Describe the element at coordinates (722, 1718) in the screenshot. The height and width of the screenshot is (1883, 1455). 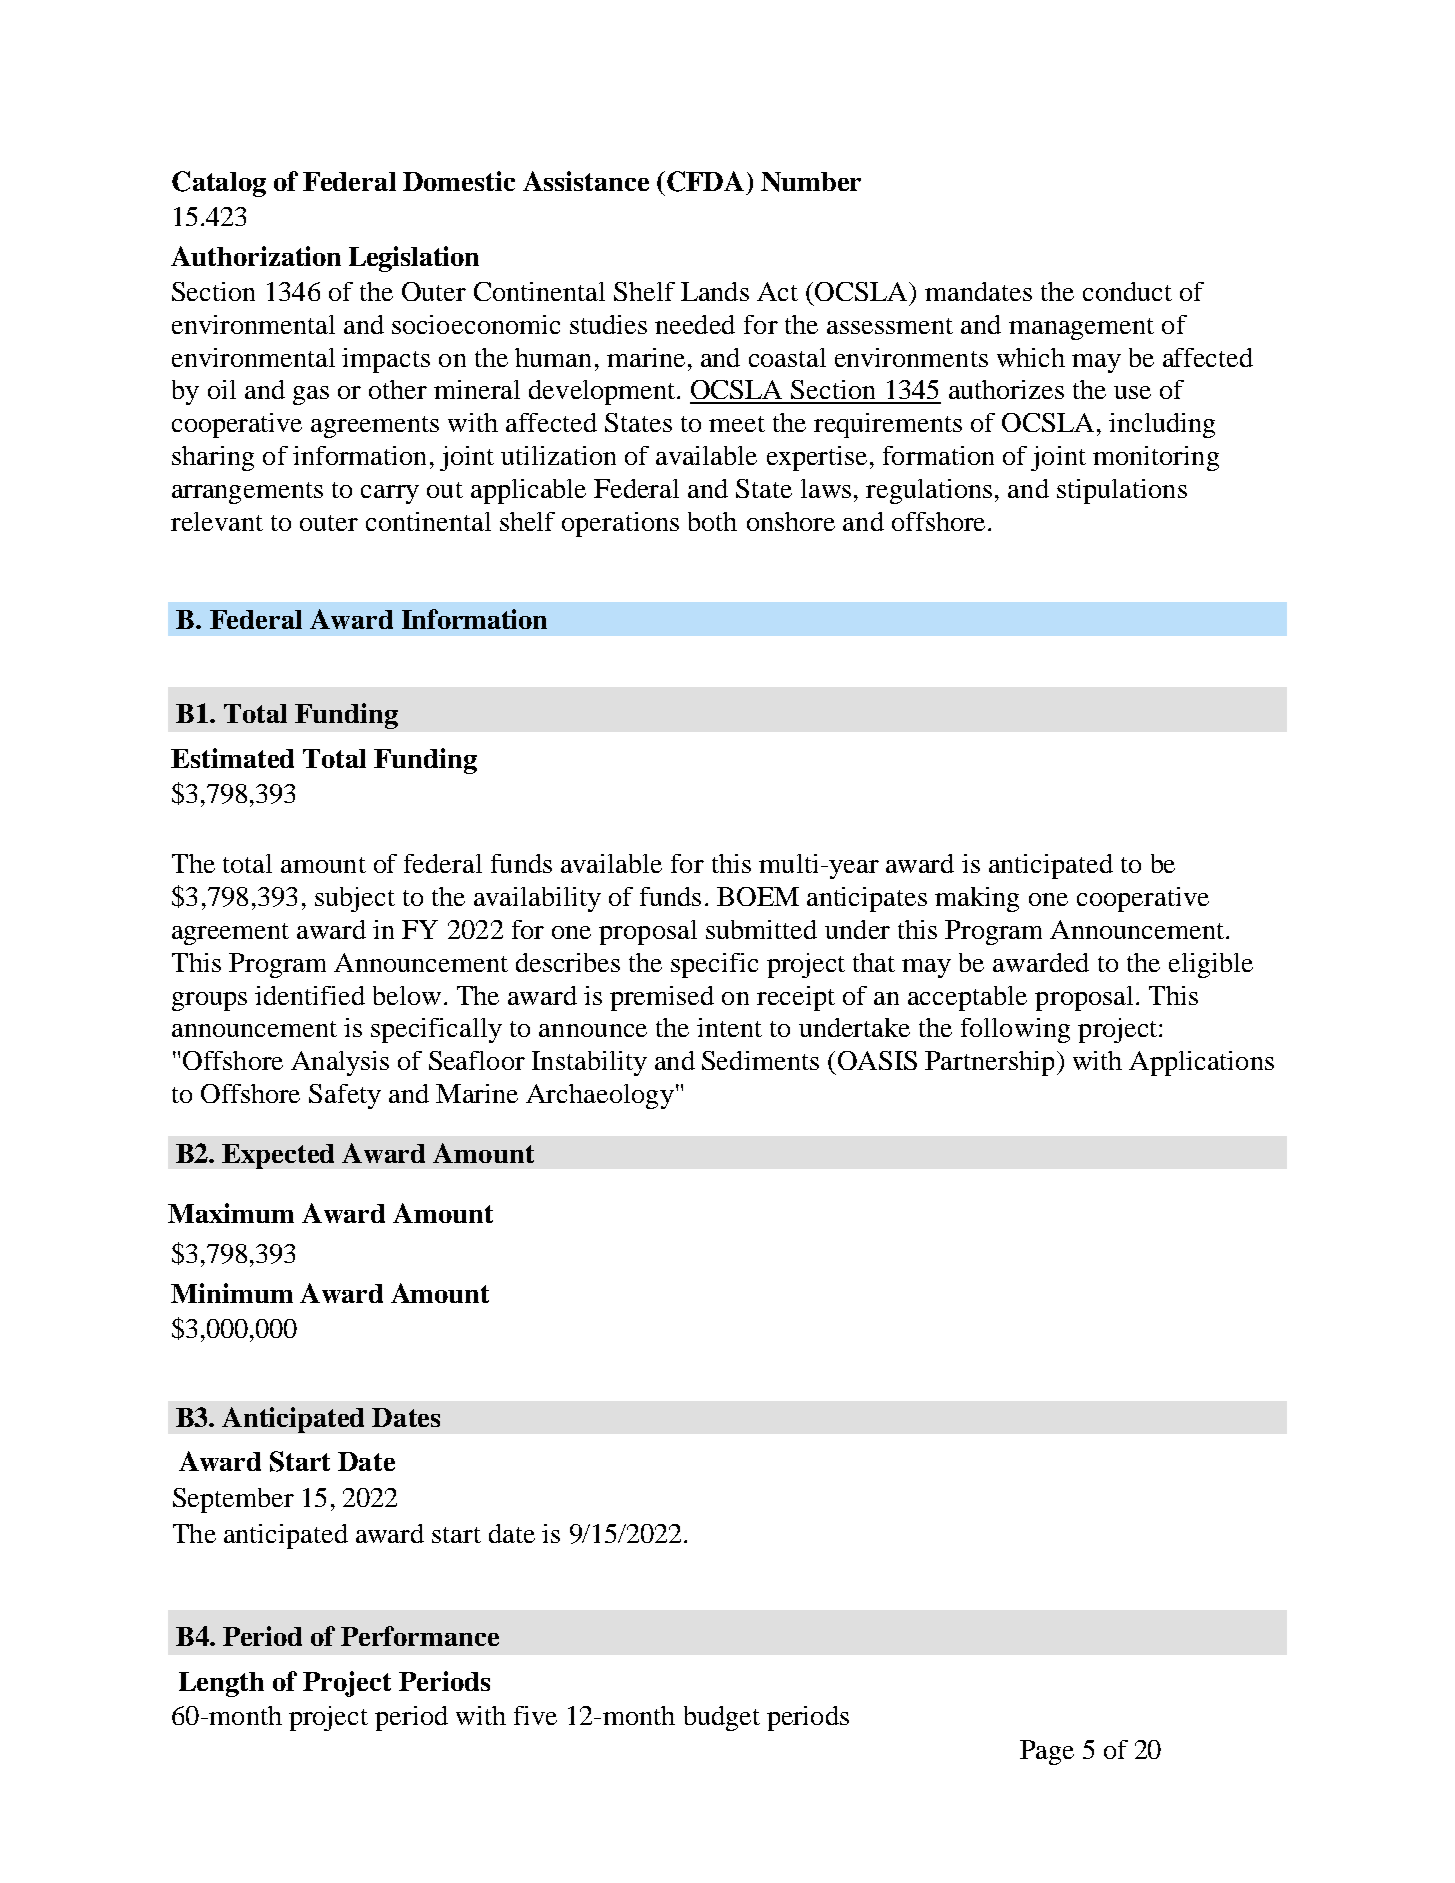
I see `budget` at that location.
